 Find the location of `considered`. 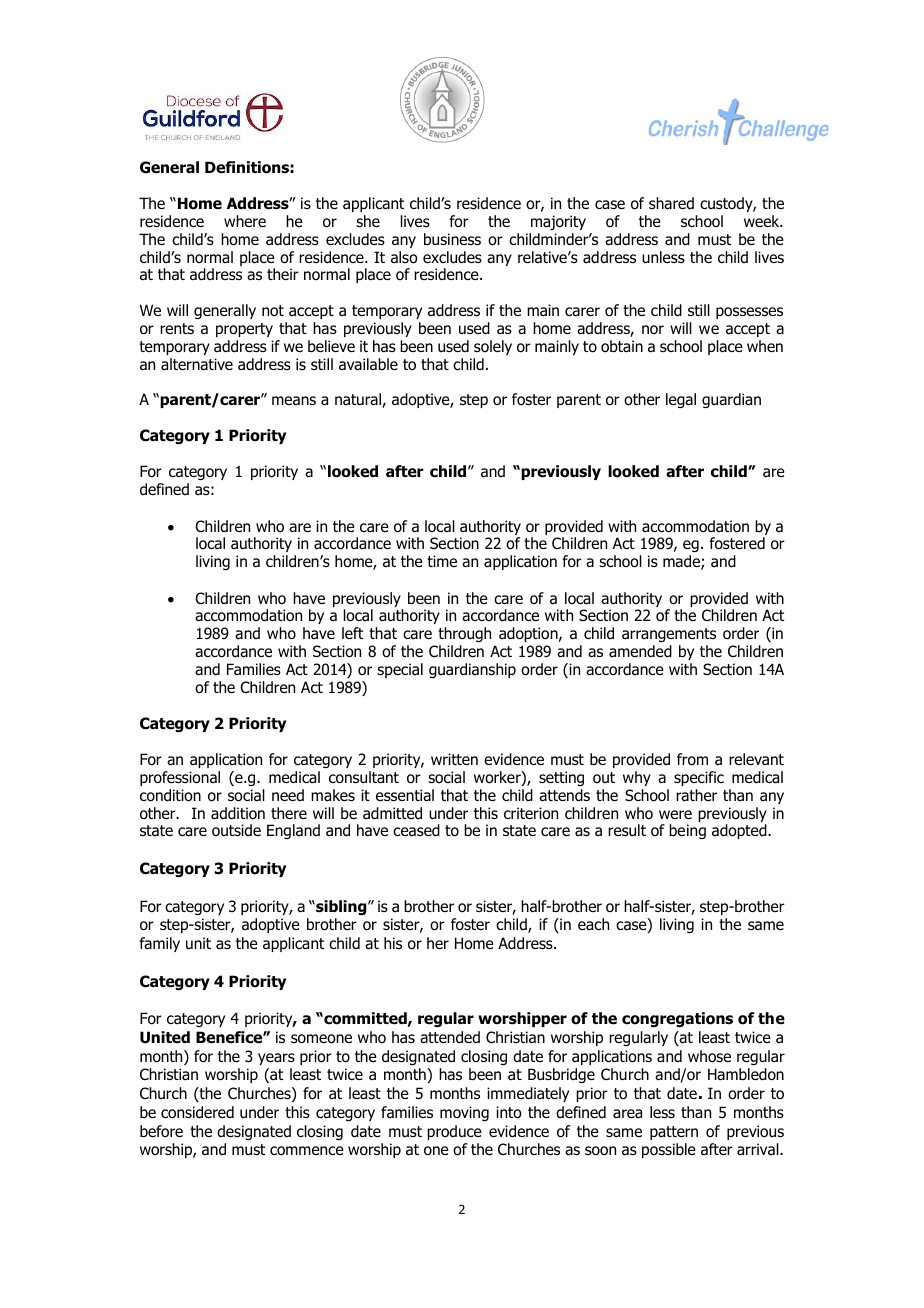

considered is located at coordinates (197, 1112).
